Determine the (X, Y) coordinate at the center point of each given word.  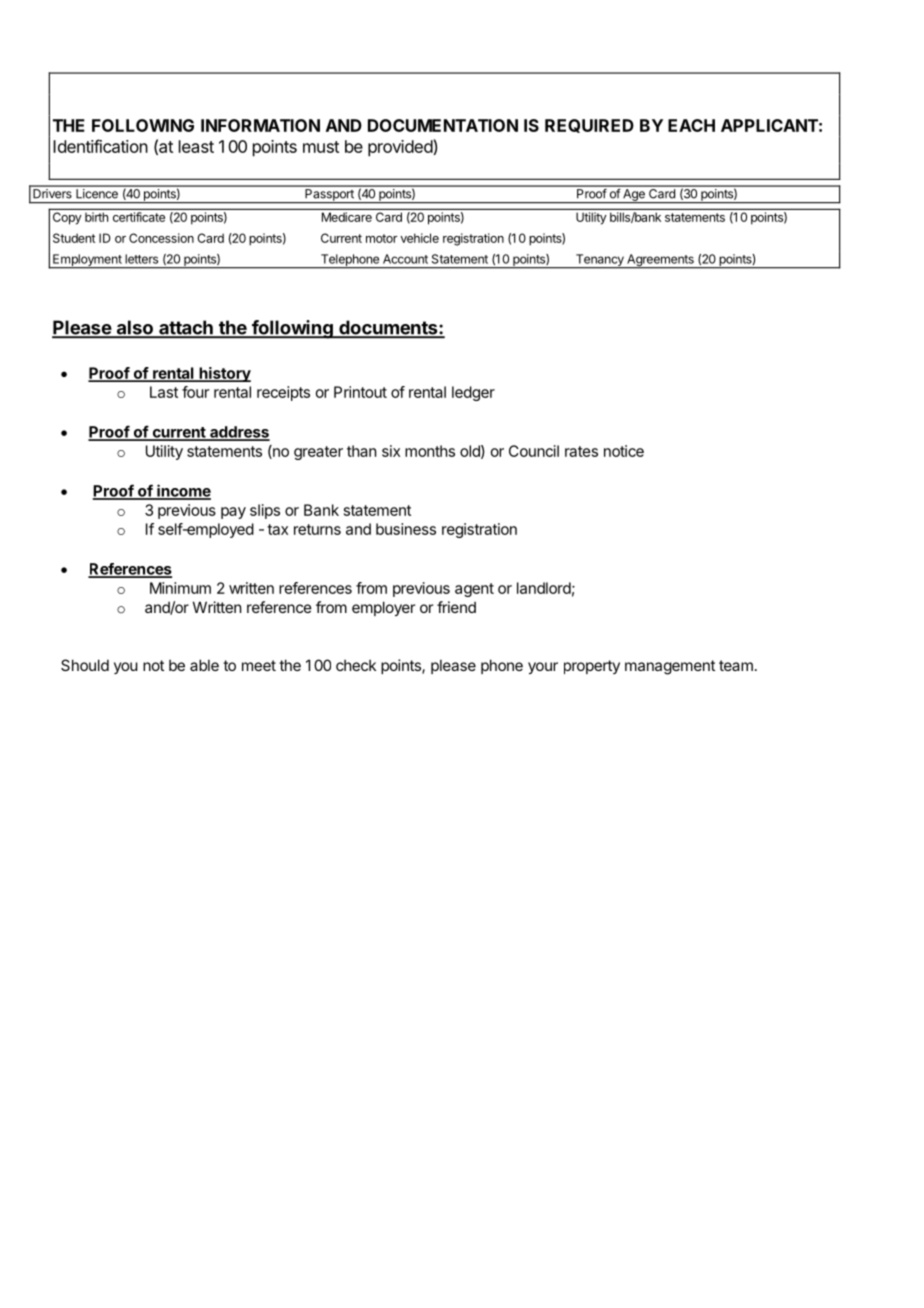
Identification (100, 146)
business (406, 529)
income (183, 491)
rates (581, 451)
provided (401, 148)
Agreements (660, 261)
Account (405, 259)
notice (624, 451)
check (356, 665)
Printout (360, 392)
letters (141, 259)
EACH (691, 125)
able (204, 665)
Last (164, 392)
